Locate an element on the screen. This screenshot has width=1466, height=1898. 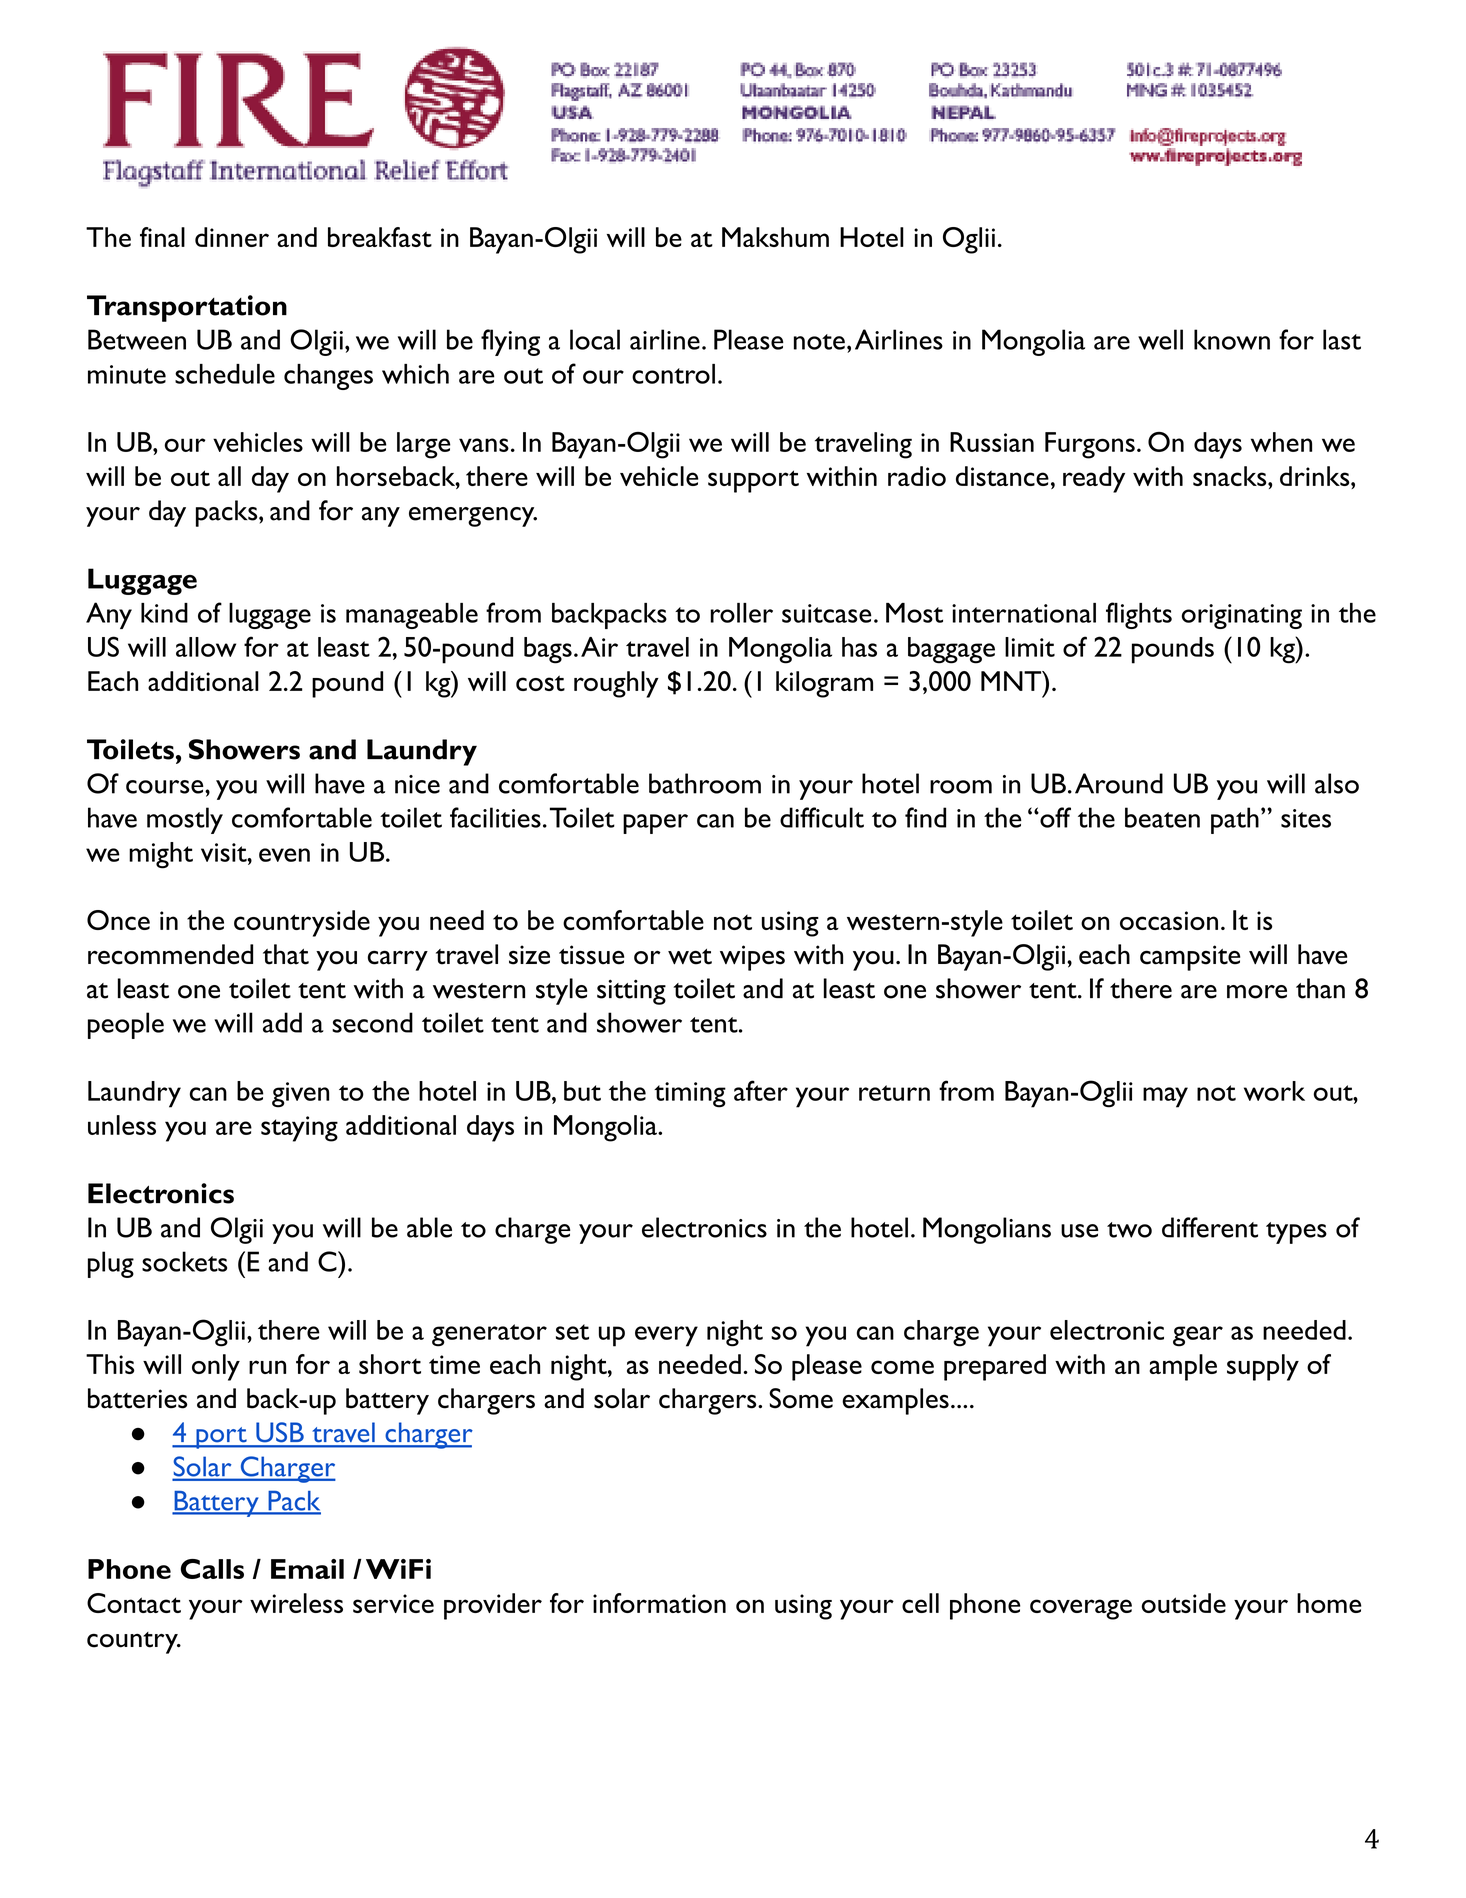
Calls is located at coordinates (212, 1569).
